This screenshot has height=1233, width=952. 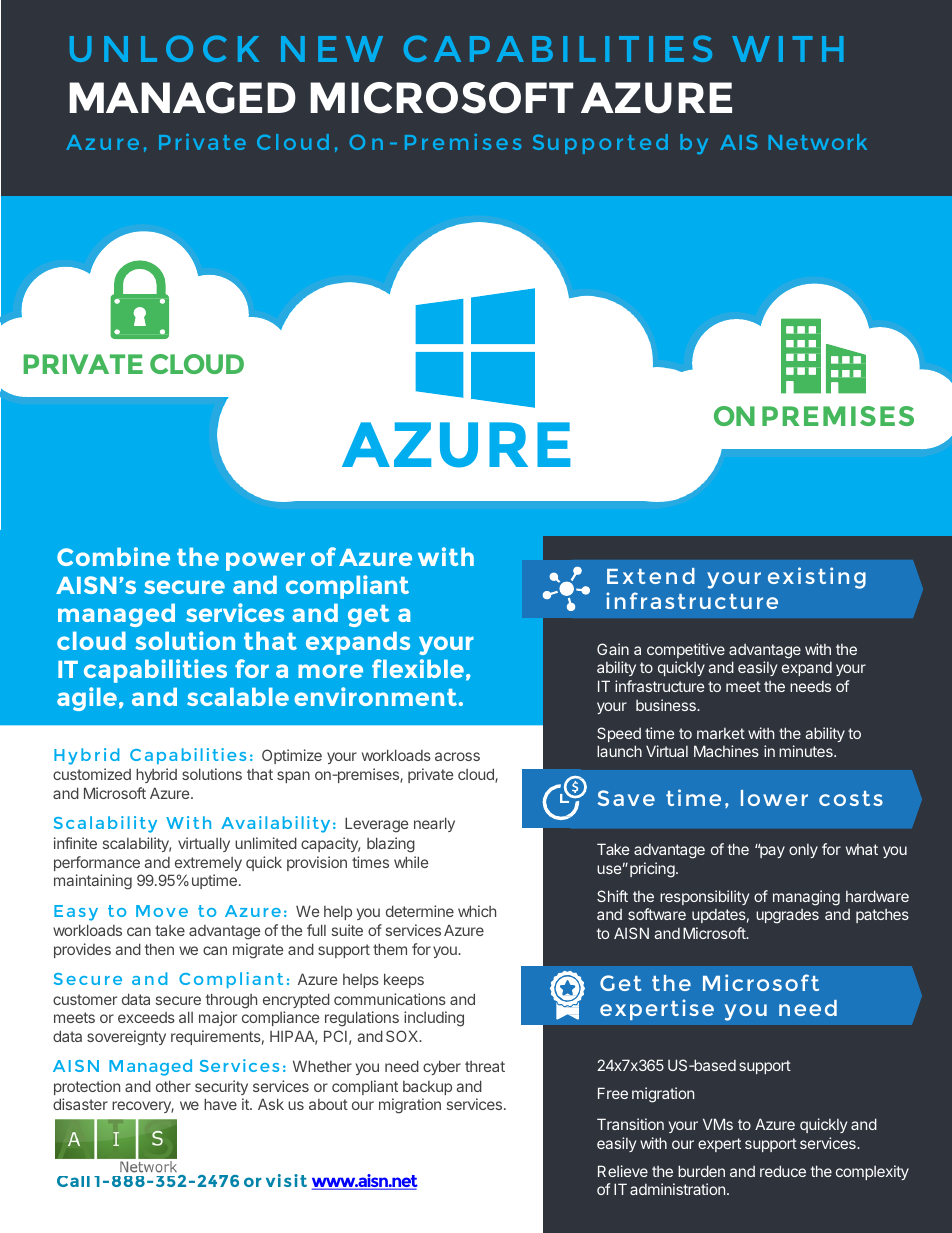 I want to click on reduce, so click(x=783, y=1171).
